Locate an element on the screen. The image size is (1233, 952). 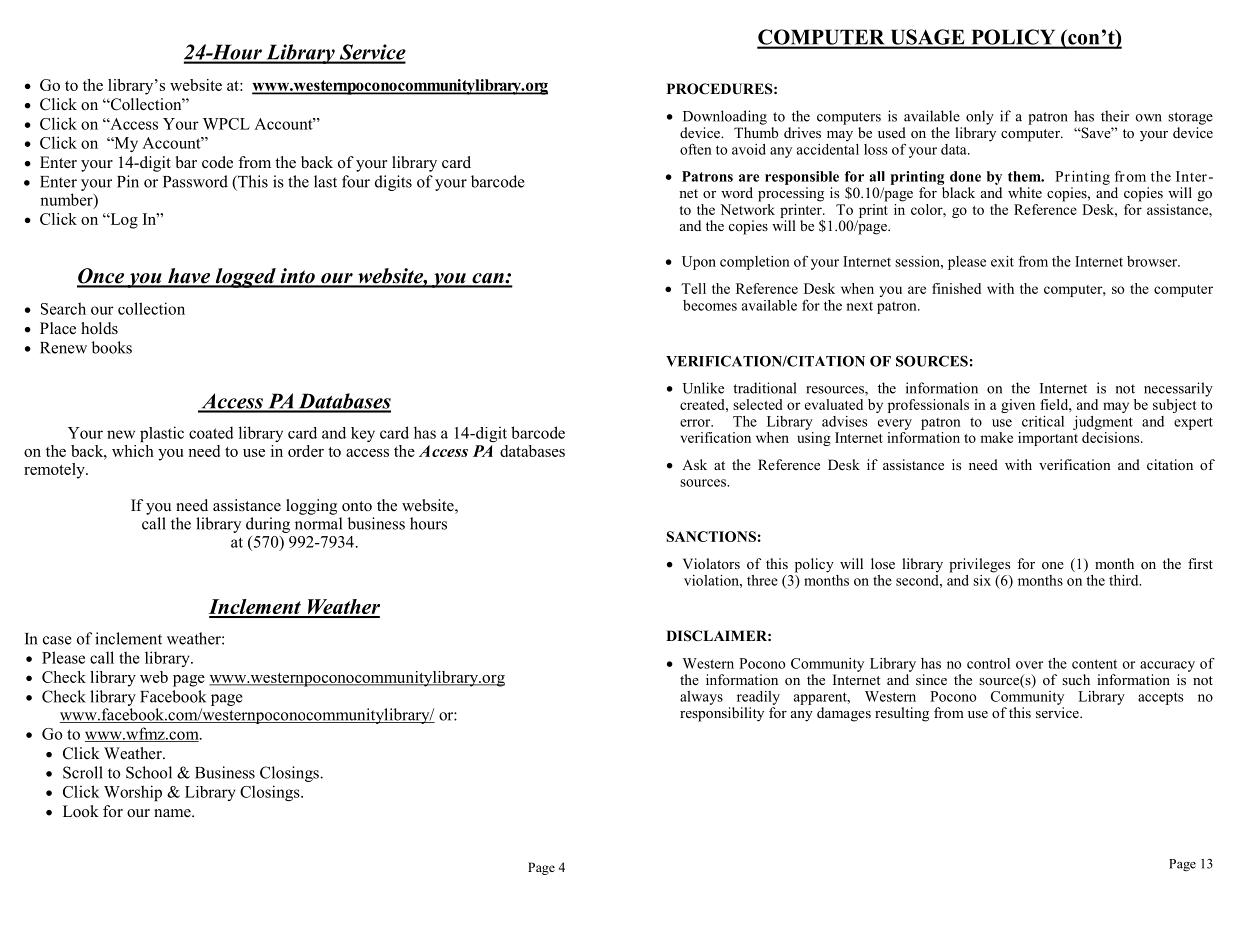
Violators is located at coordinates (711, 563).
